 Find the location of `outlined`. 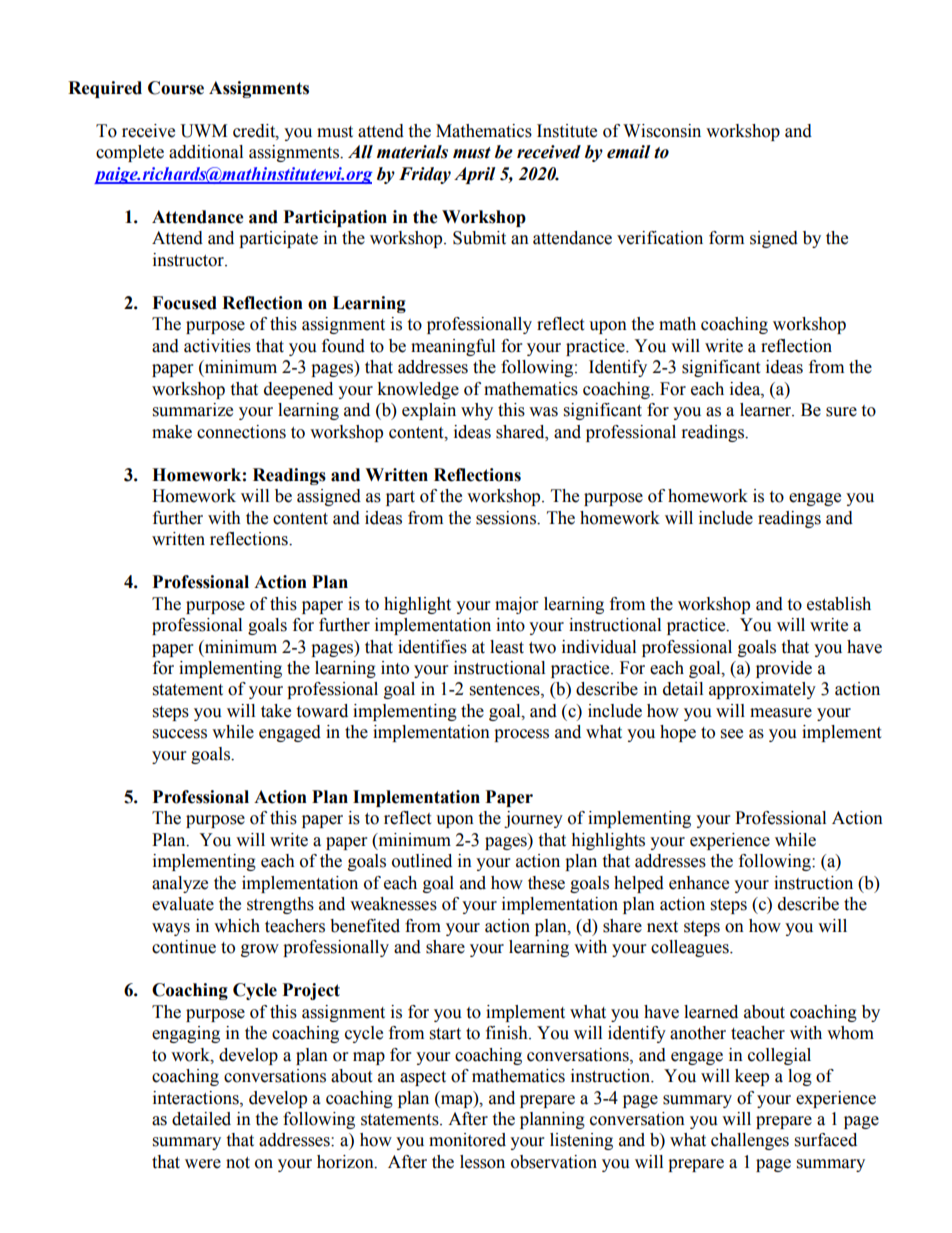

outlined is located at coordinates (422, 861).
